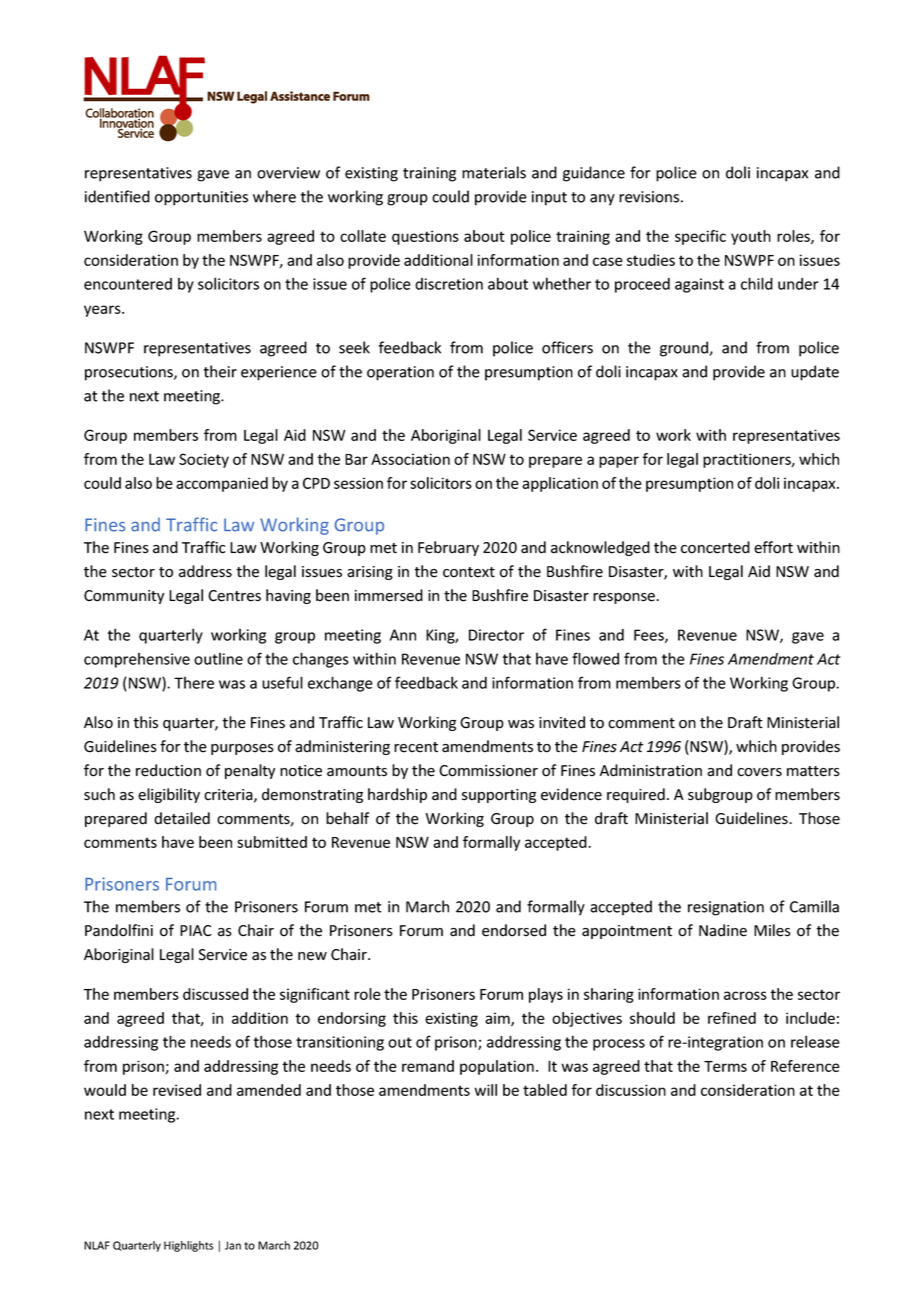 This page has height=1308, width=924. What do you see at coordinates (188, 1246) in the page?
I see `Highlights` at bounding box center [188, 1246].
